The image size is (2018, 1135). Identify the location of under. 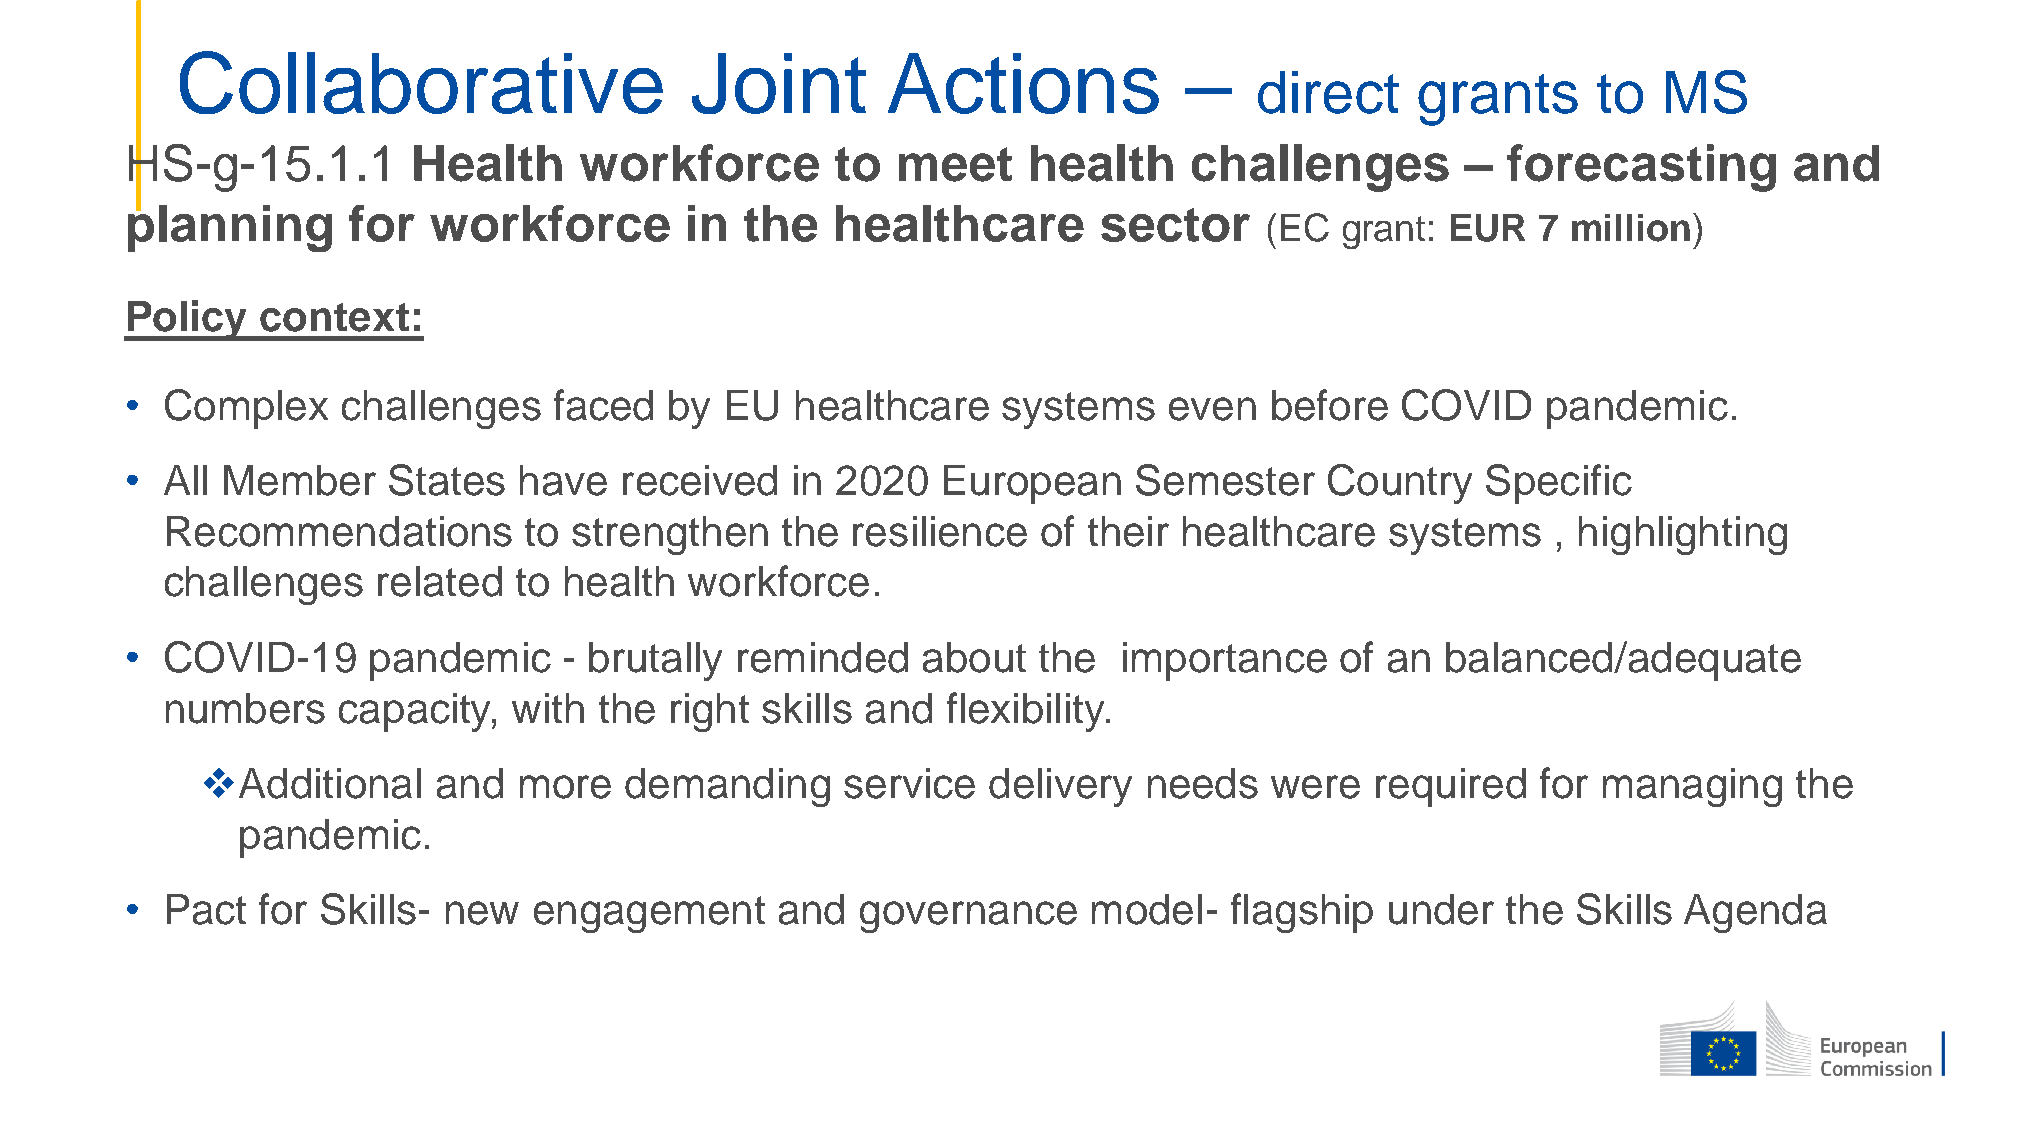
(1441, 909).
